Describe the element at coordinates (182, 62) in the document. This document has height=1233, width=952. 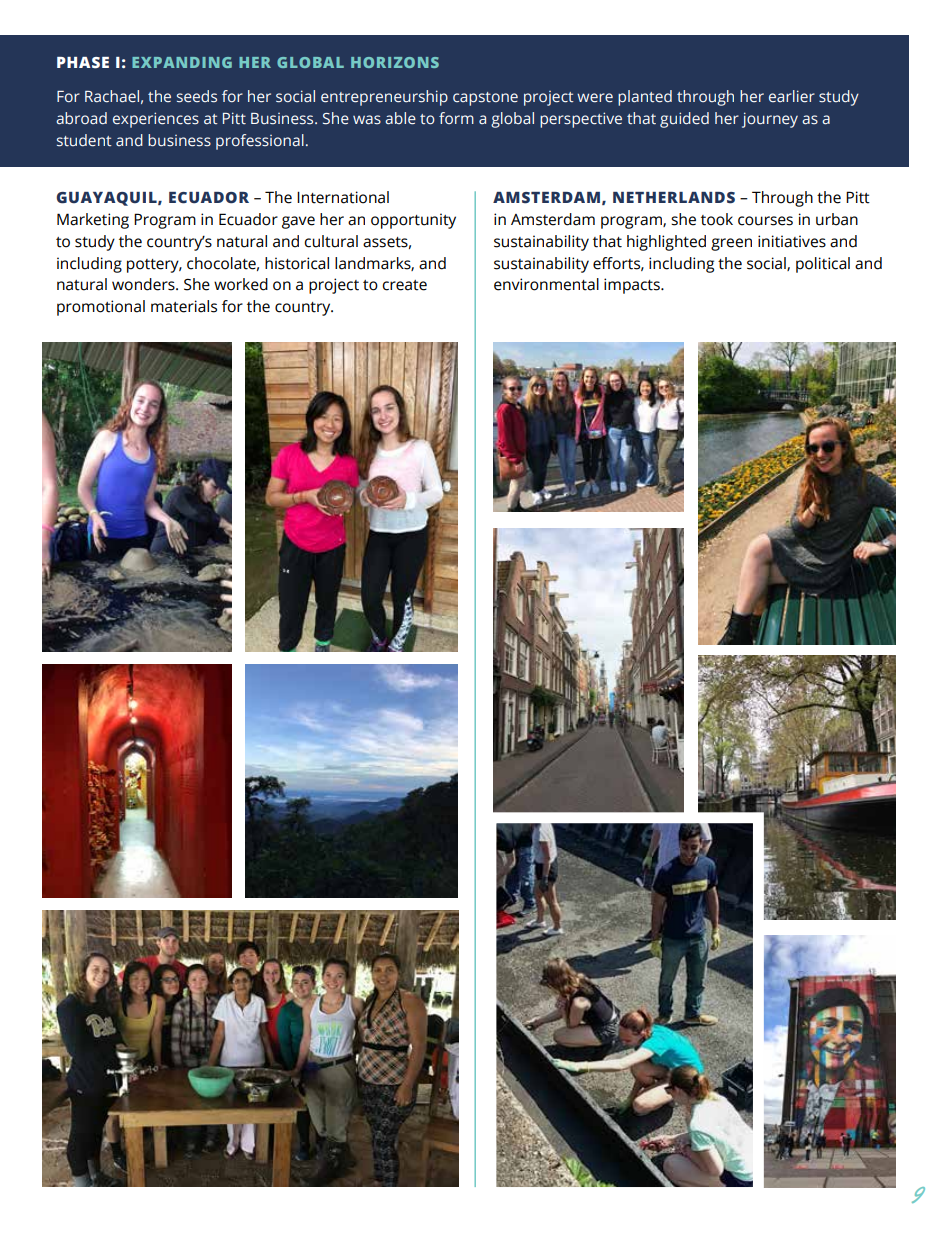
I see `EXPANDING` at that location.
